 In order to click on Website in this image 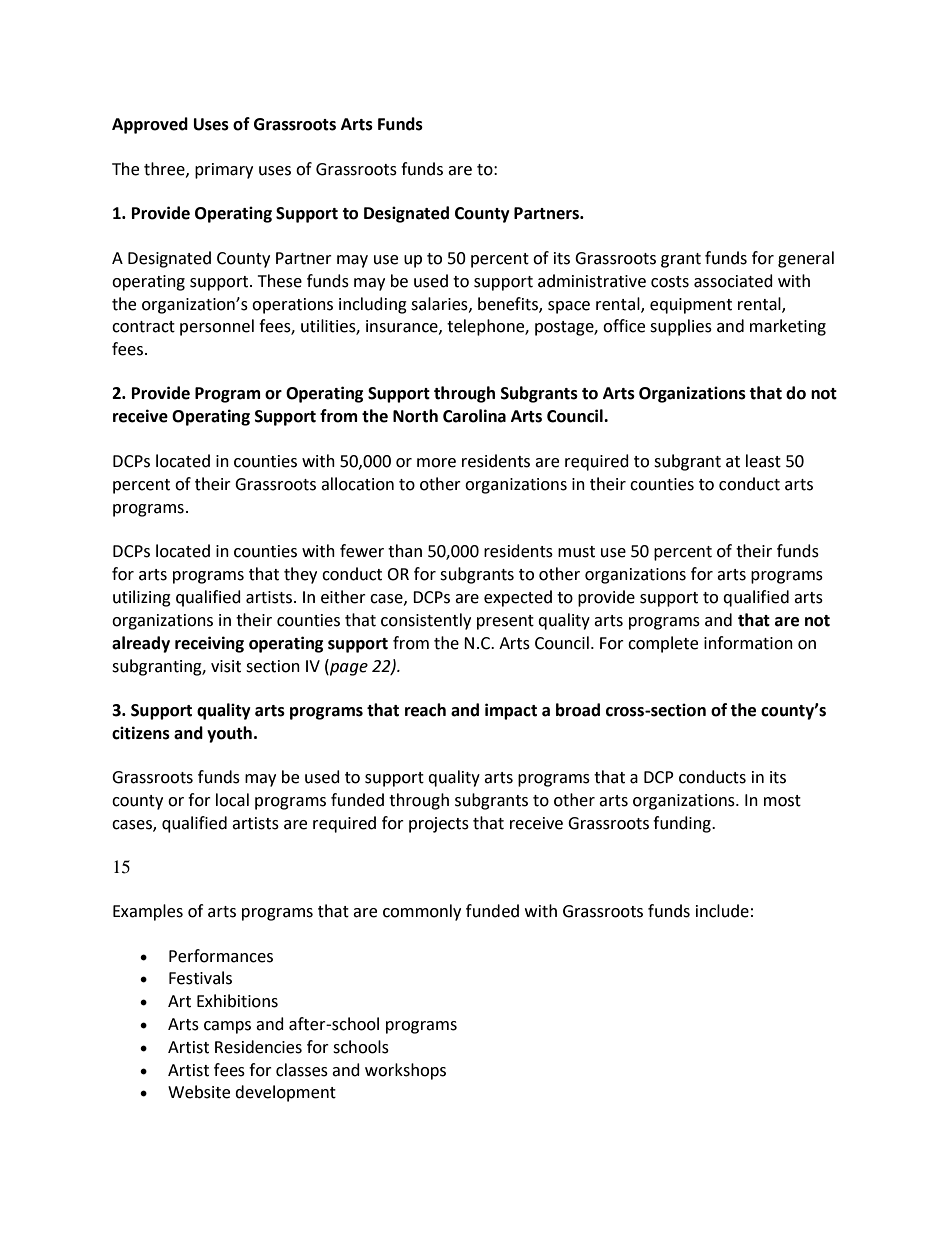, I will do `click(199, 1092)`.
